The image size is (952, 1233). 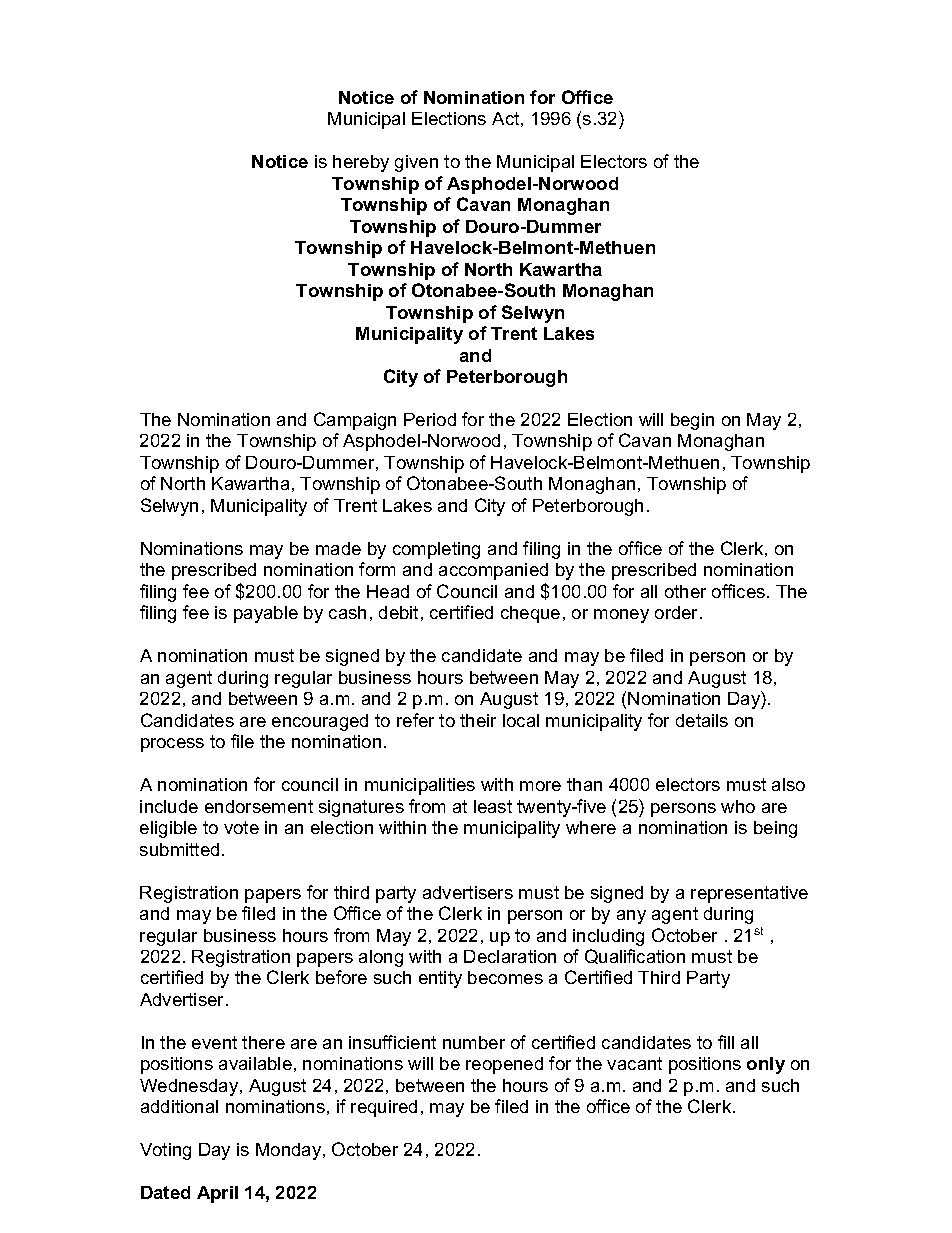 I want to click on required, so click(x=384, y=1108).
